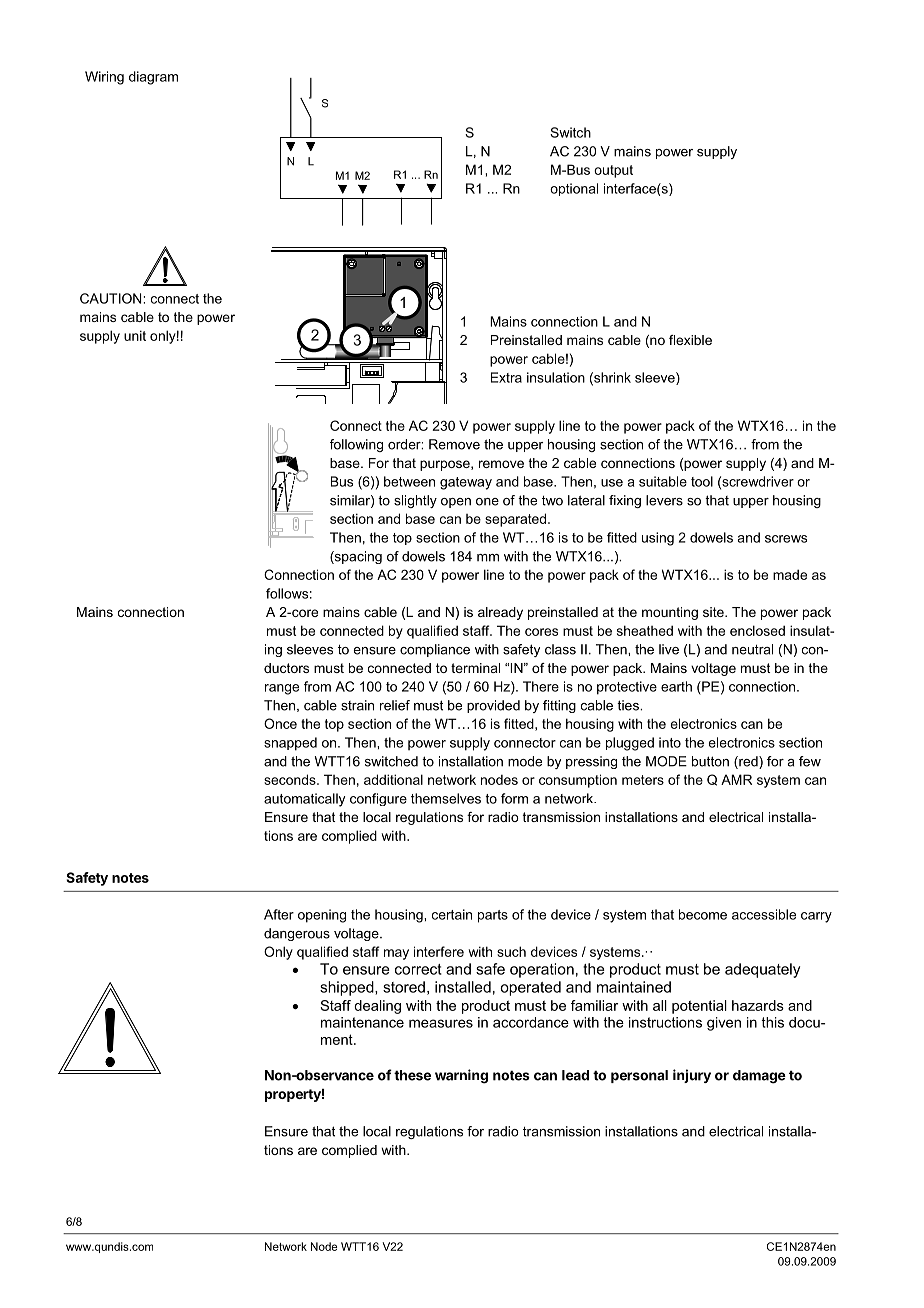 Image resolution: width=924 pixels, height=1308 pixels. What do you see at coordinates (362, 1022) in the screenshot?
I see `maintenance` at bounding box center [362, 1022].
